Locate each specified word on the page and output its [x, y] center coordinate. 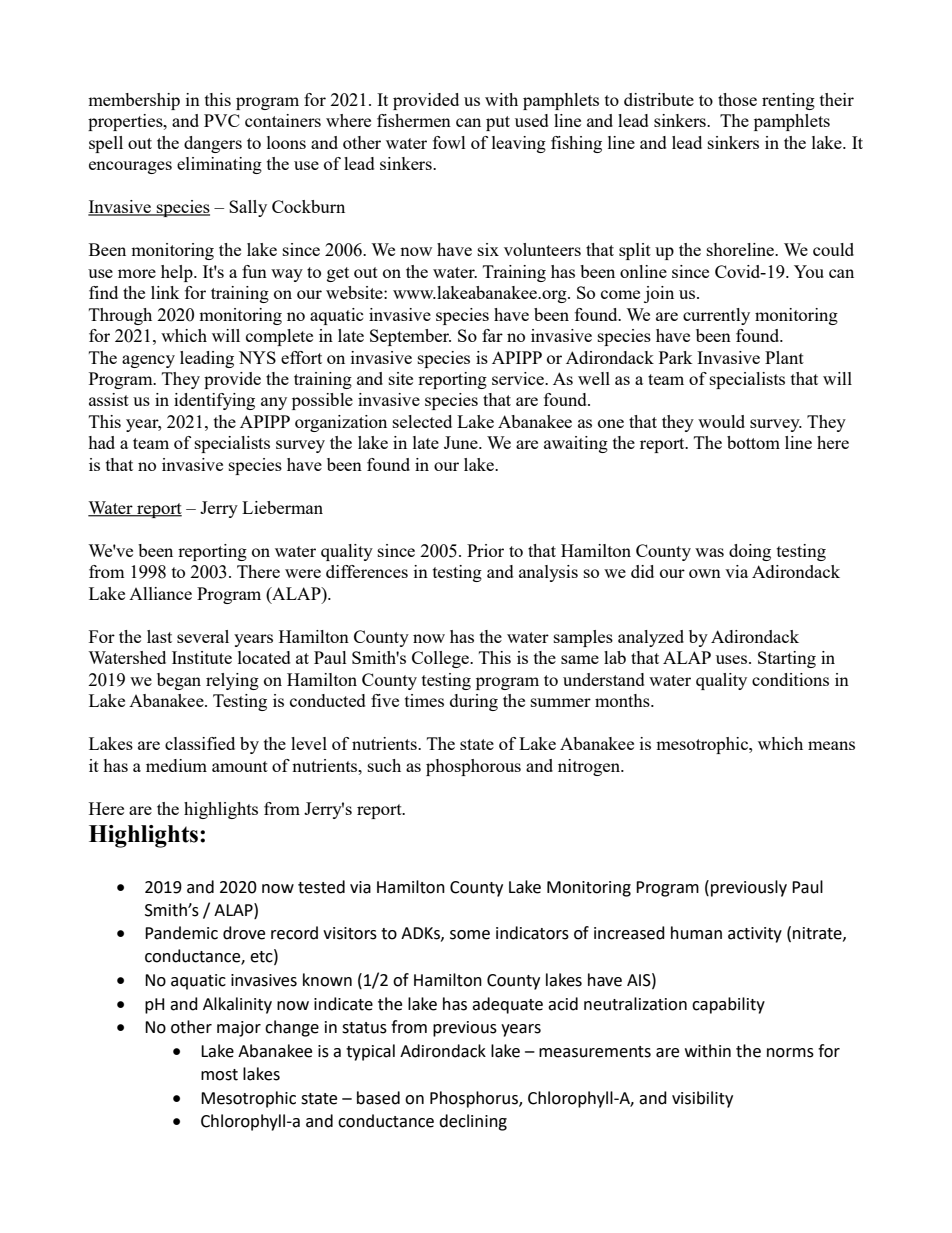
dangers [213, 144]
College [441, 659]
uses [733, 659]
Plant [784, 357]
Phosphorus [475, 1099]
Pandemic [181, 933]
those [737, 99]
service [519, 378]
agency [148, 361]
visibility [702, 1099]
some [470, 935]
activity [755, 935]
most [219, 1075]
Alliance [160, 593]
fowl [449, 142]
